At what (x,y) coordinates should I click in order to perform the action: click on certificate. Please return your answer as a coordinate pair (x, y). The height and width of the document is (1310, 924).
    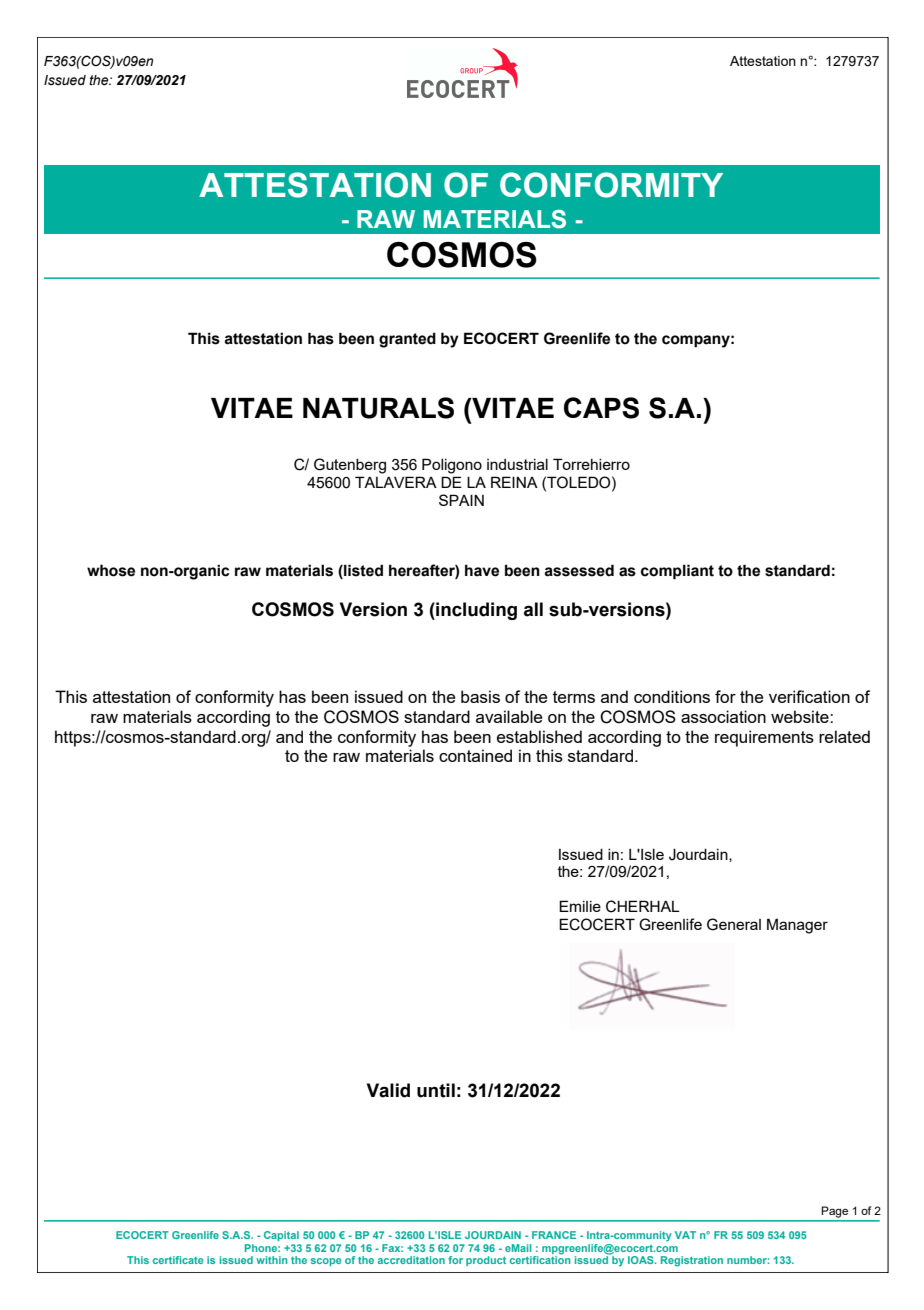
    Looking at the image, I should click on (178, 1260).
